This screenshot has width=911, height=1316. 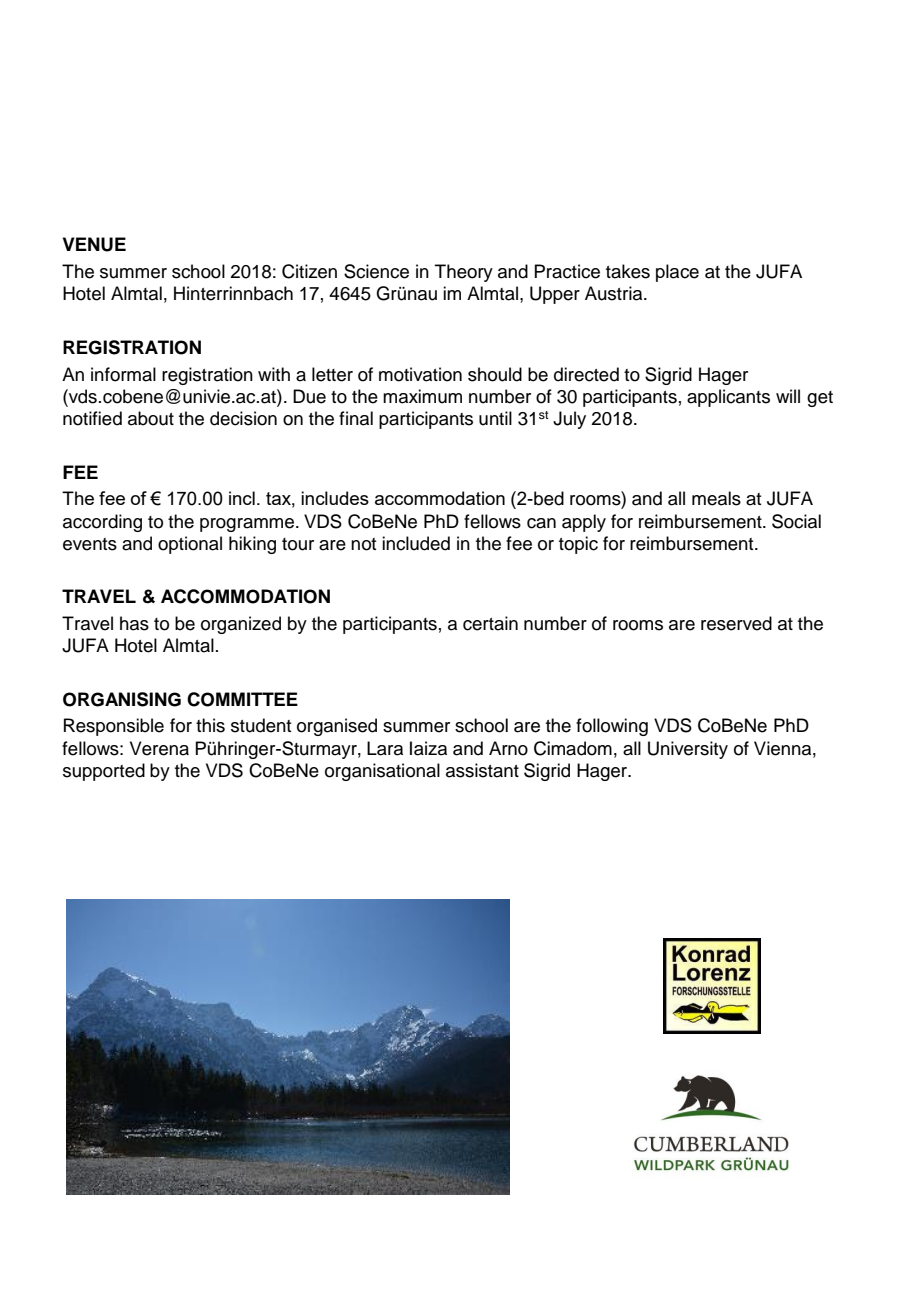 I want to click on has, so click(x=134, y=623).
